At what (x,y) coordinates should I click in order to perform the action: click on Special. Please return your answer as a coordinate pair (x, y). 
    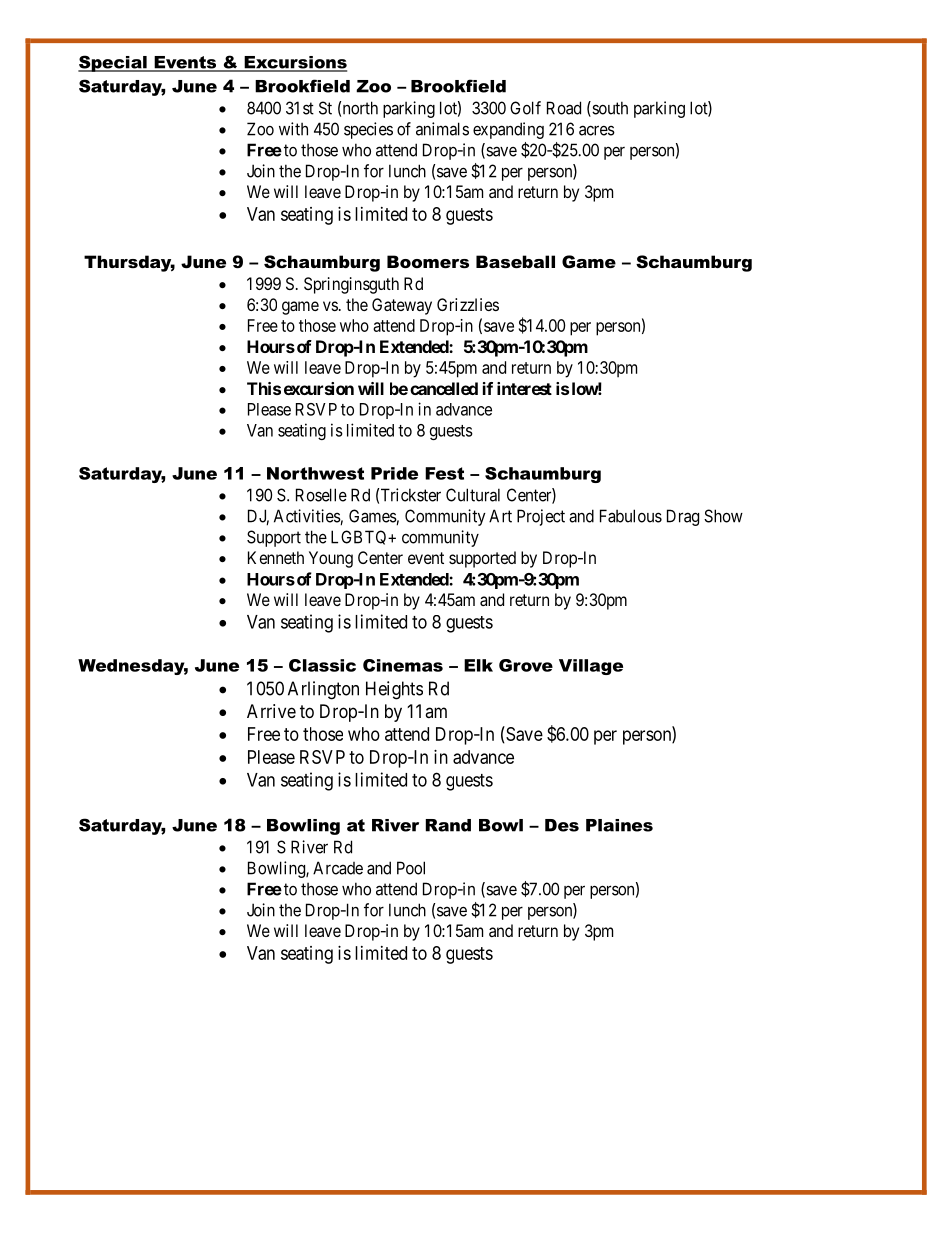
    Looking at the image, I should click on (113, 63).
